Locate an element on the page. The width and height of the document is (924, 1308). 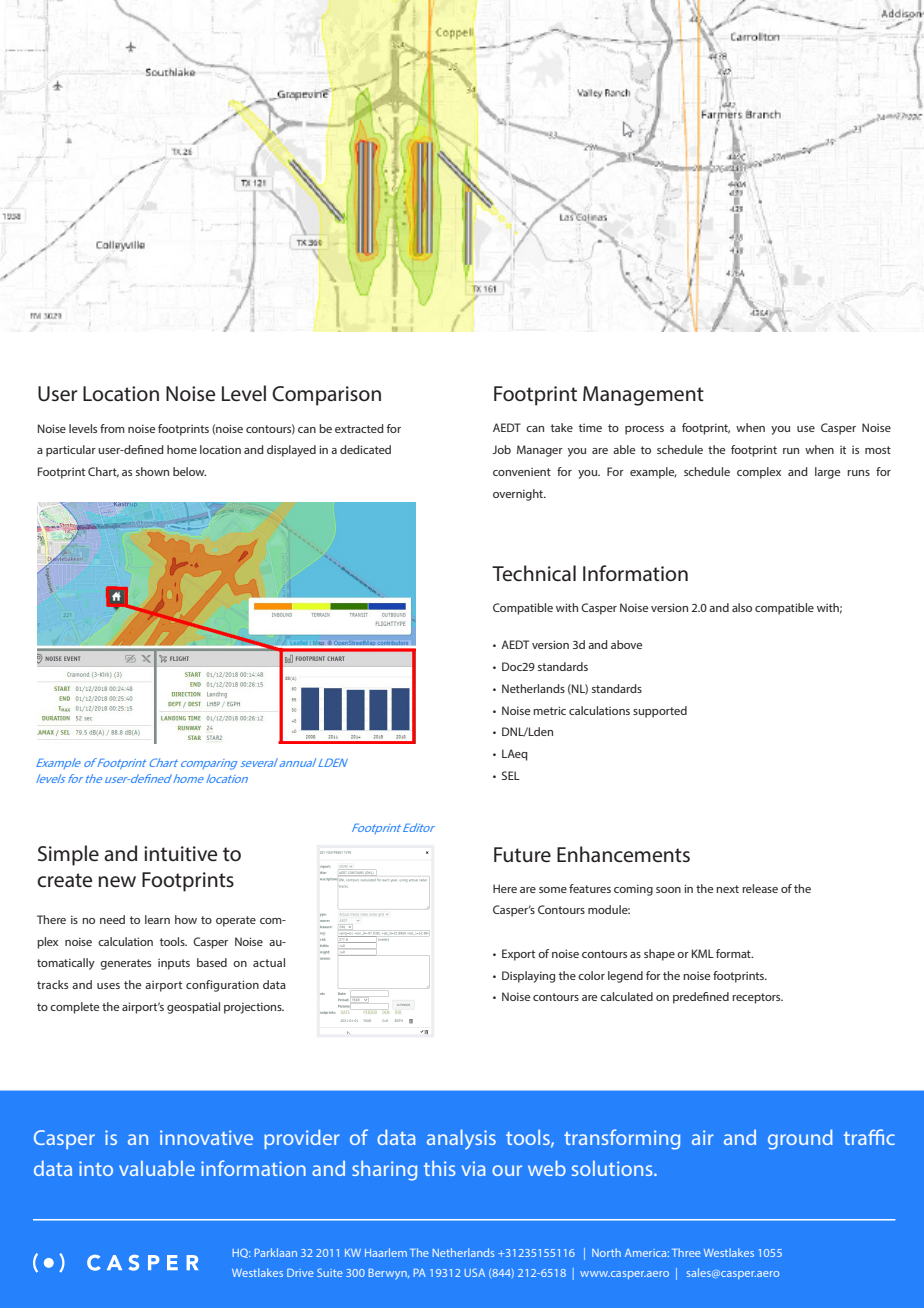
large is located at coordinates (827, 473).
